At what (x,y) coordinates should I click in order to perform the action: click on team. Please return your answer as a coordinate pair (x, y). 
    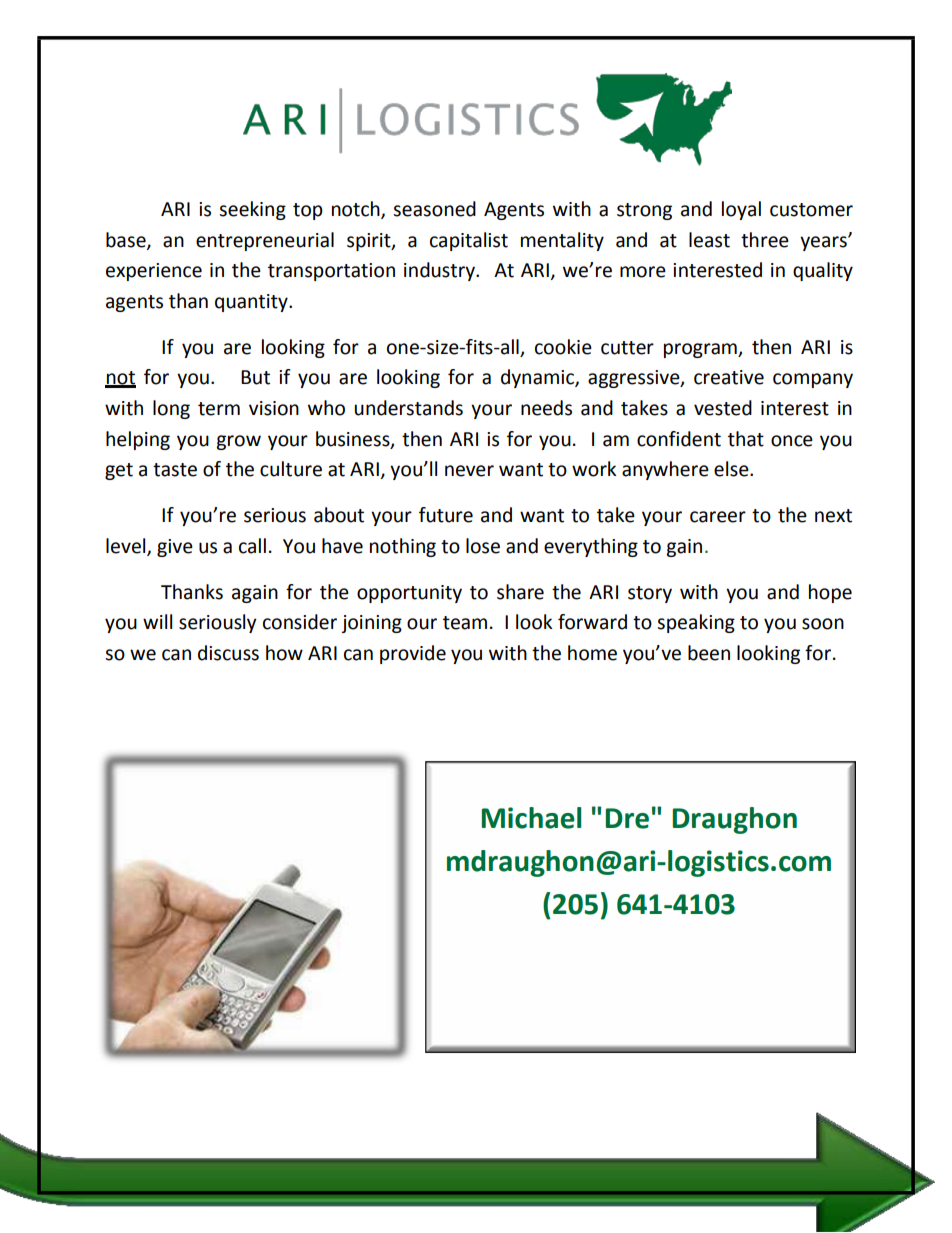
    Looking at the image, I should click on (465, 623).
